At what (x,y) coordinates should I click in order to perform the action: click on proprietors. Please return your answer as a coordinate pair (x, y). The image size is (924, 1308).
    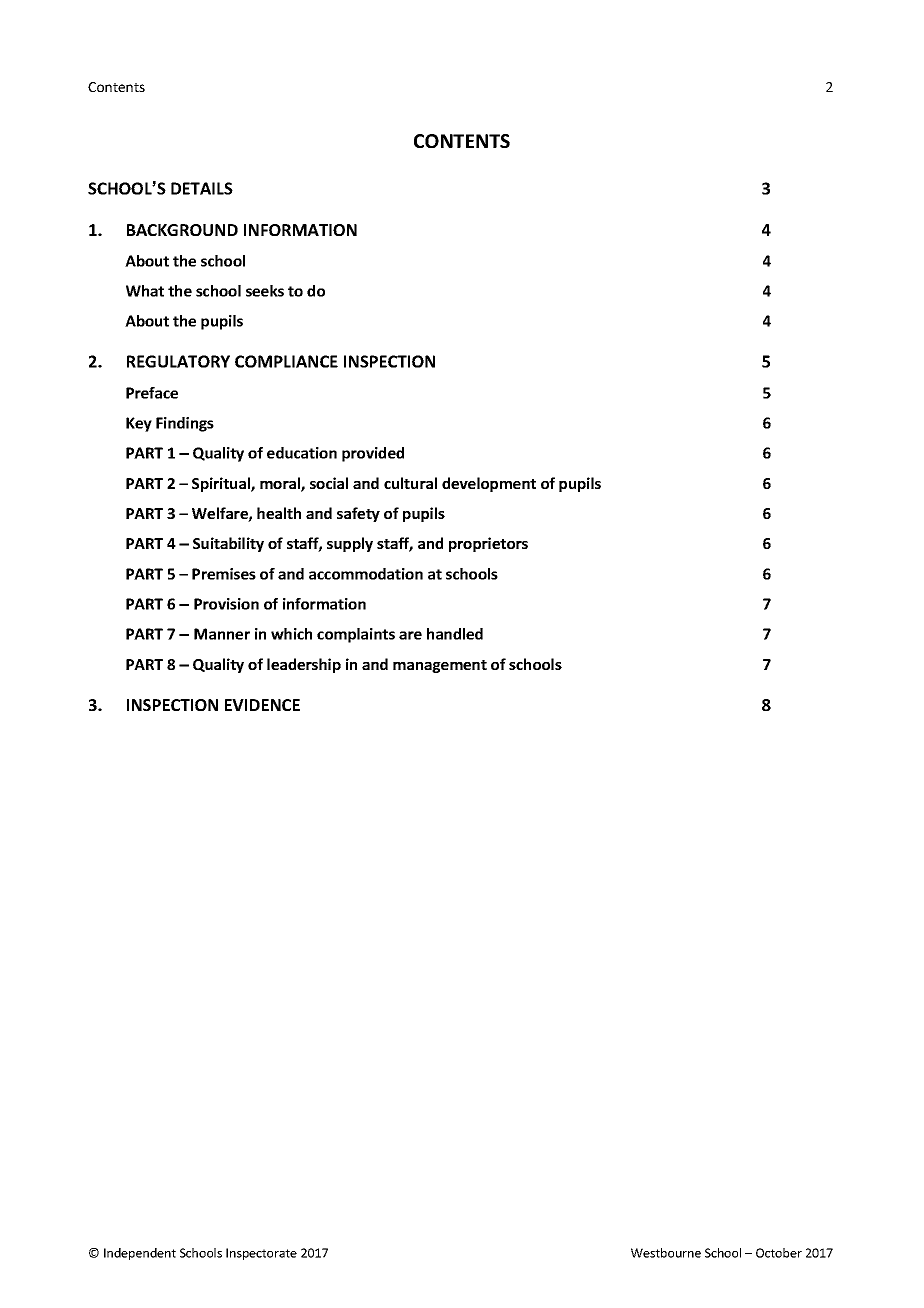
    Looking at the image, I should click on (488, 544).
